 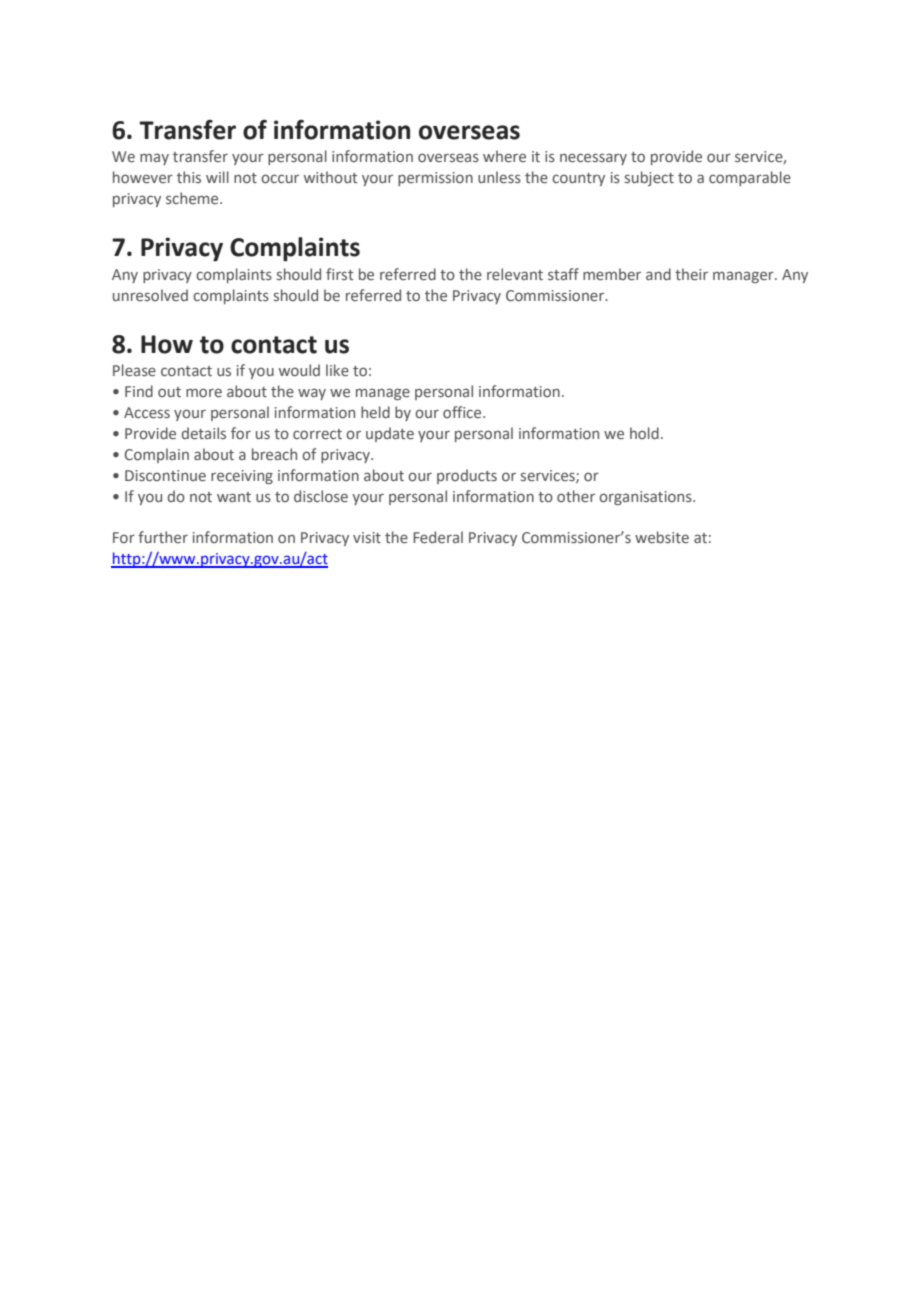 What do you see at coordinates (644, 433) in the screenshot?
I see `hold` at bounding box center [644, 433].
